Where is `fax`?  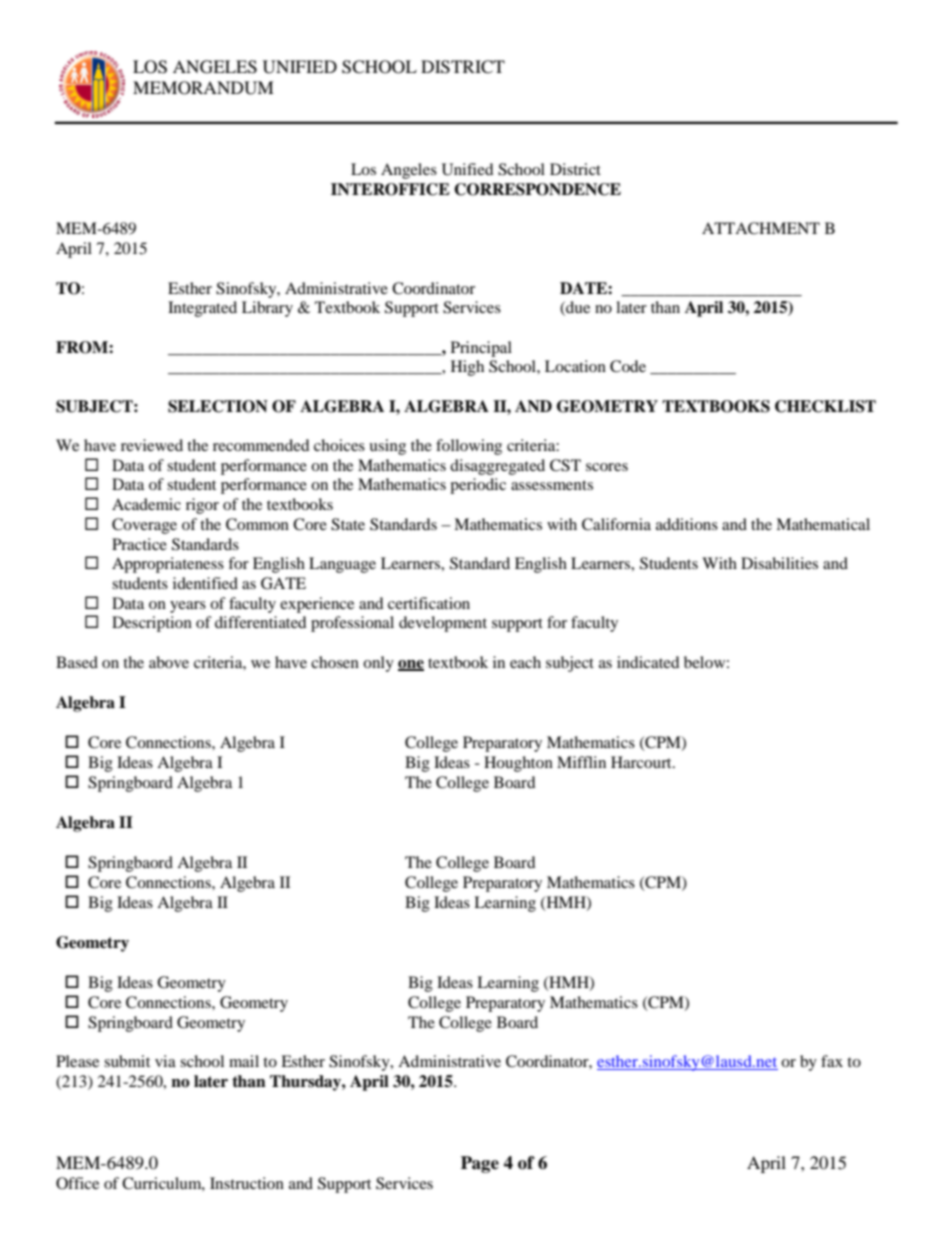 fax is located at coordinates (832, 1061).
